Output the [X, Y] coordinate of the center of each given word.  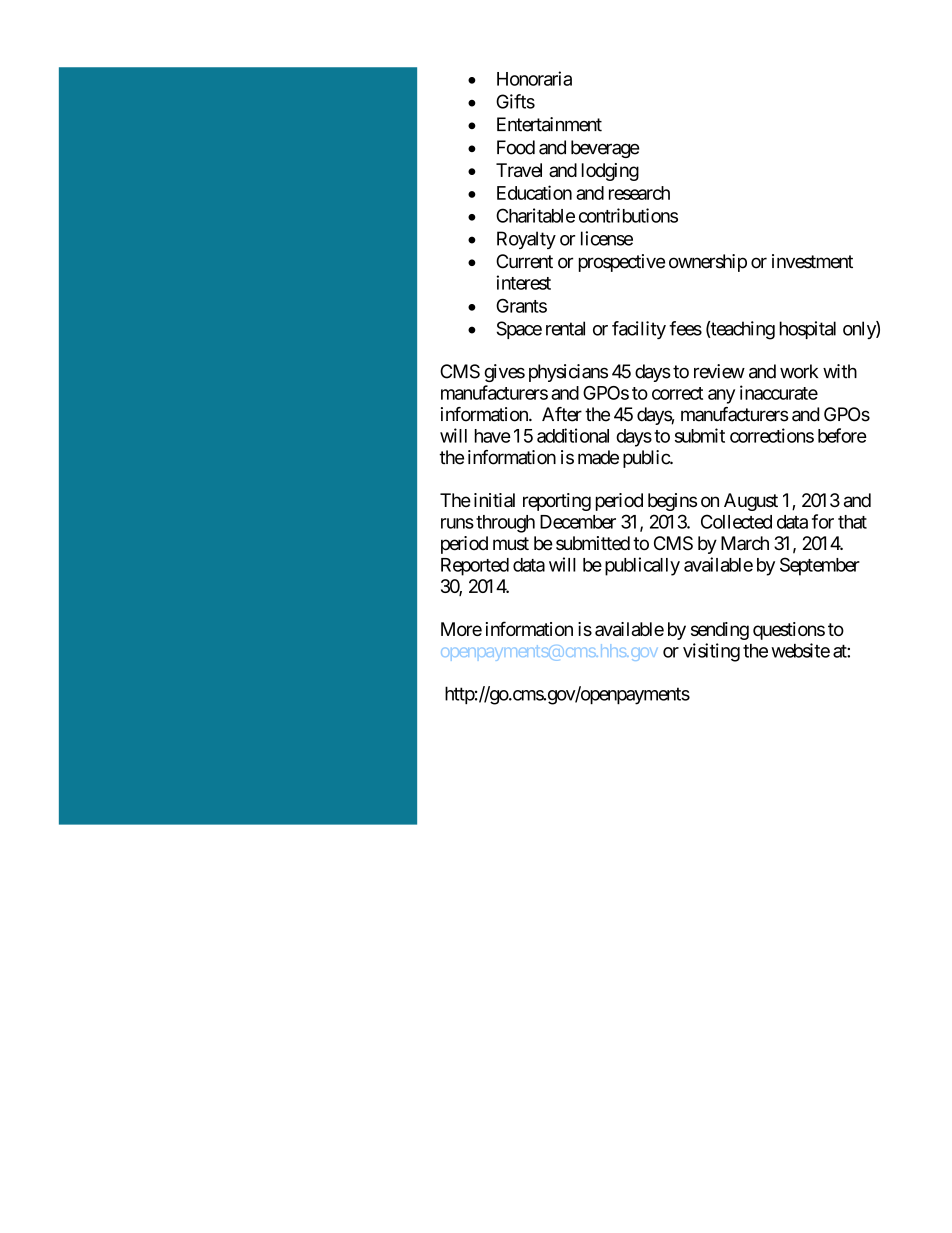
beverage [605, 149]
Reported [475, 567]
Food [516, 147]
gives [504, 373]
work [799, 371]
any [721, 396]
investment [812, 261]
